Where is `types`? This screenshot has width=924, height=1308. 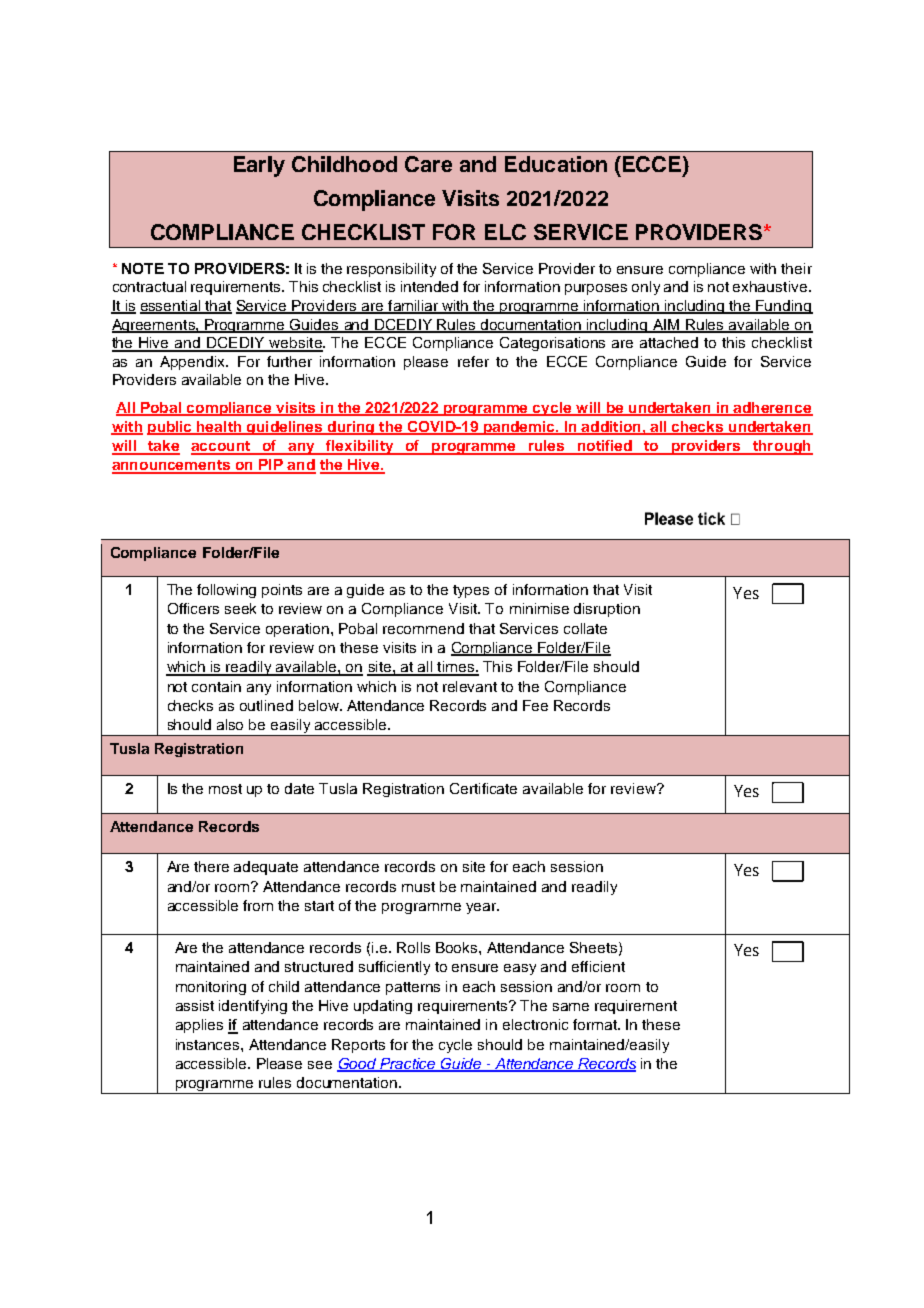
types is located at coordinates (471, 591).
